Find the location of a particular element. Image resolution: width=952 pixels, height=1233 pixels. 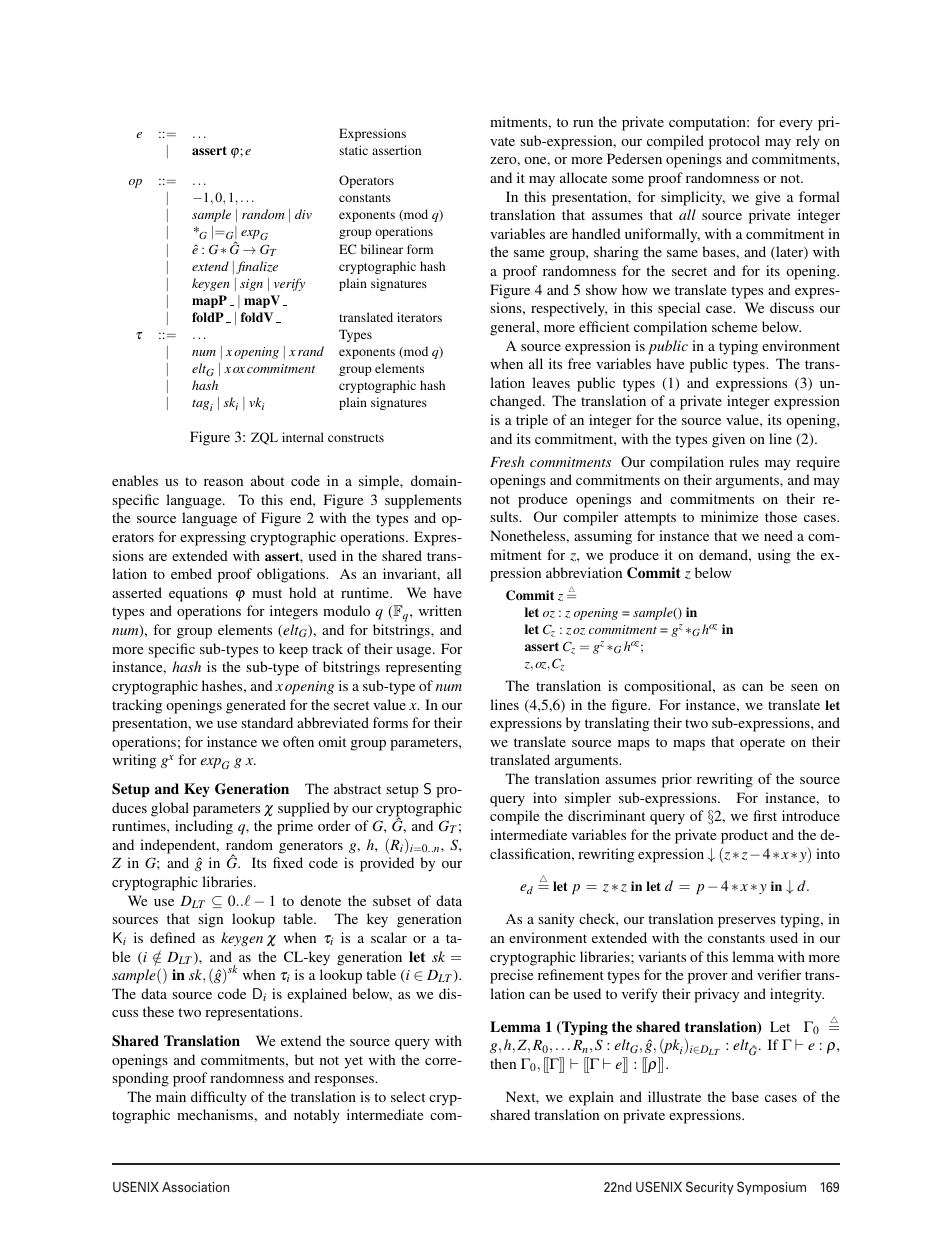

representing is located at coordinates (424, 668).
